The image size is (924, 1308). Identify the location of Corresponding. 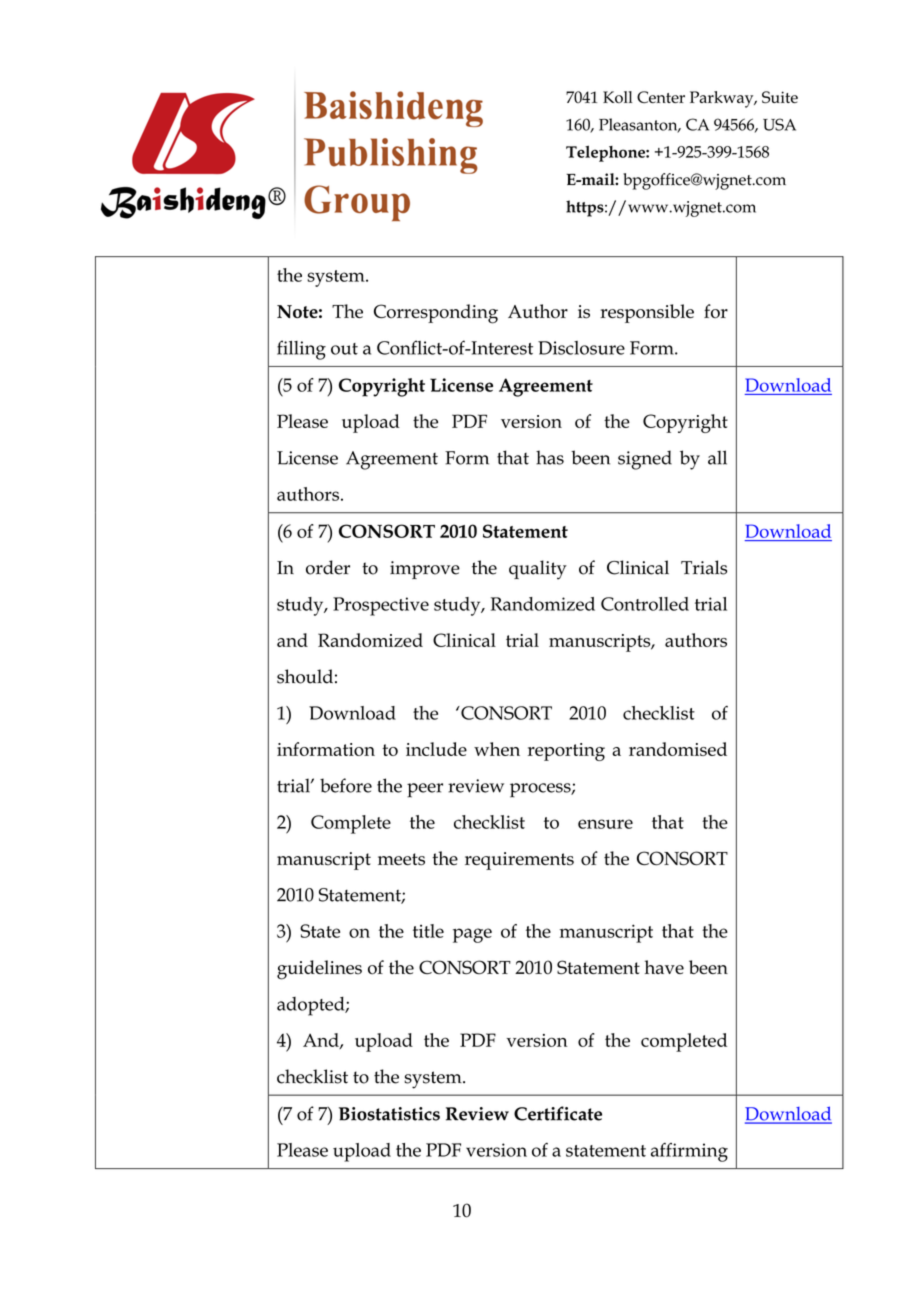
(436, 314).
